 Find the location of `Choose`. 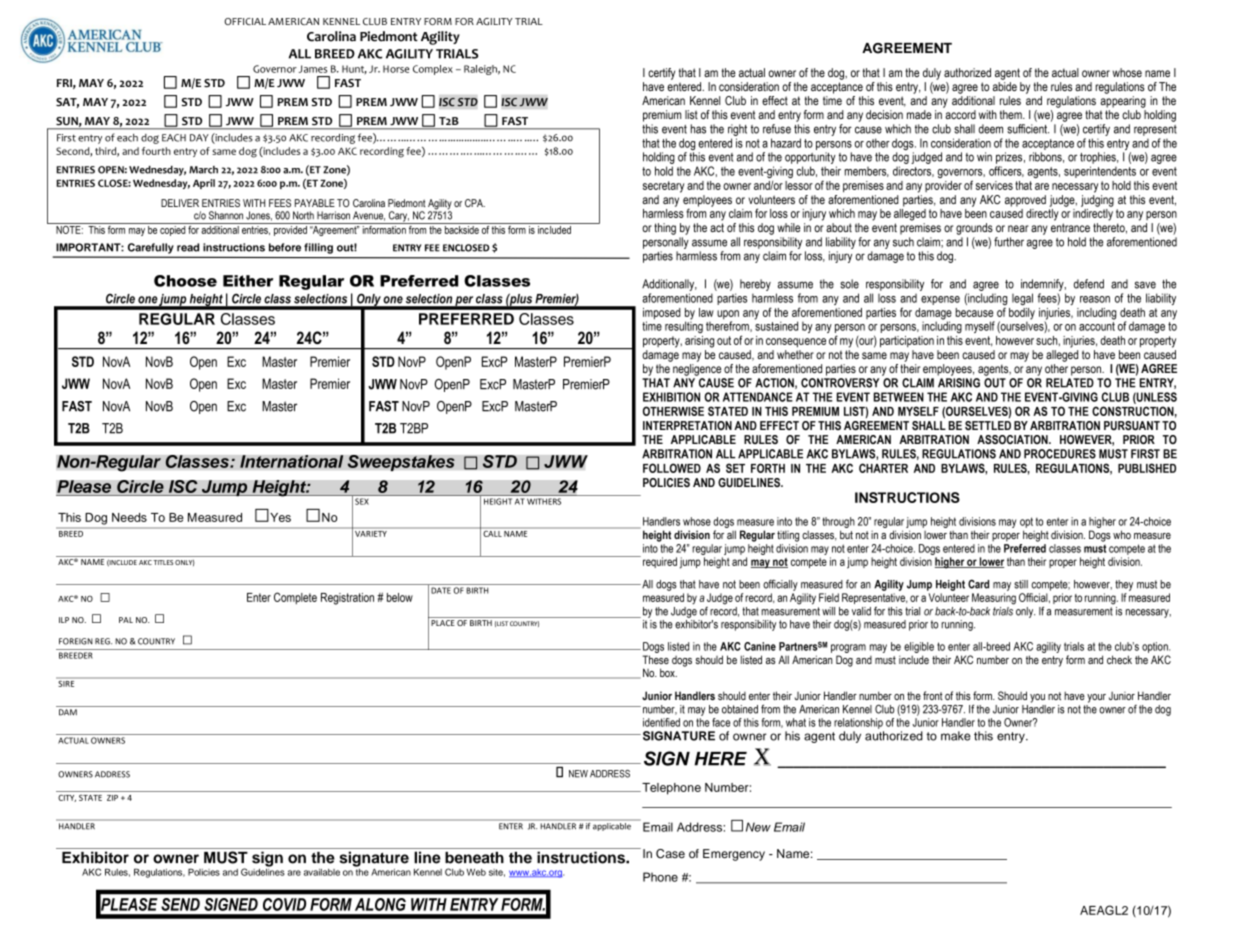

Choose is located at coordinates (185, 281).
